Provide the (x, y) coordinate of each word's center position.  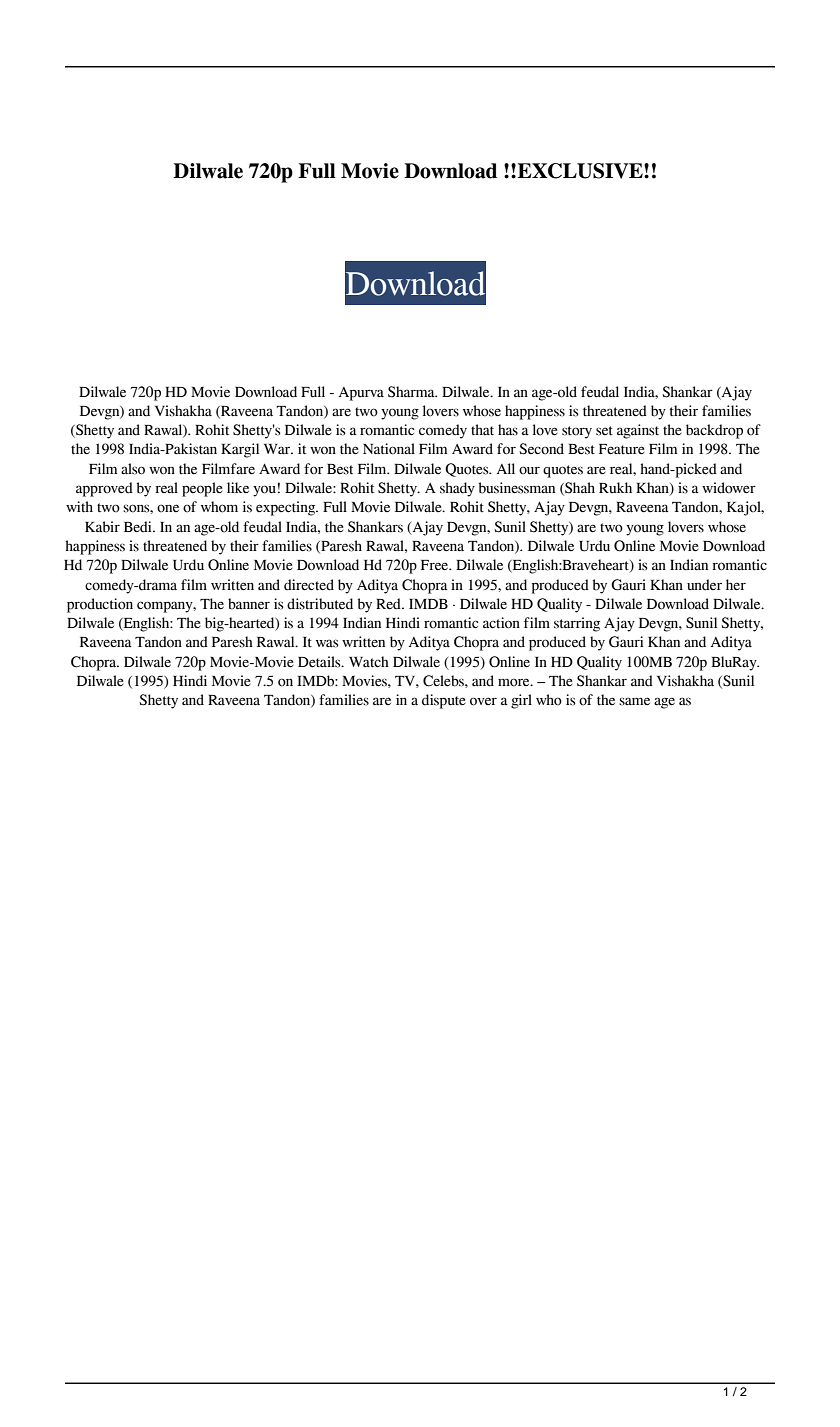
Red (389, 604)
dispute (444, 701)
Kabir (102, 527)
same (634, 701)
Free (436, 565)
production (100, 605)
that (482, 430)
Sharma (412, 392)
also (133, 469)
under (704, 585)
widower (729, 488)
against (638, 431)
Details (320, 662)
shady (457, 489)
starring (577, 624)
